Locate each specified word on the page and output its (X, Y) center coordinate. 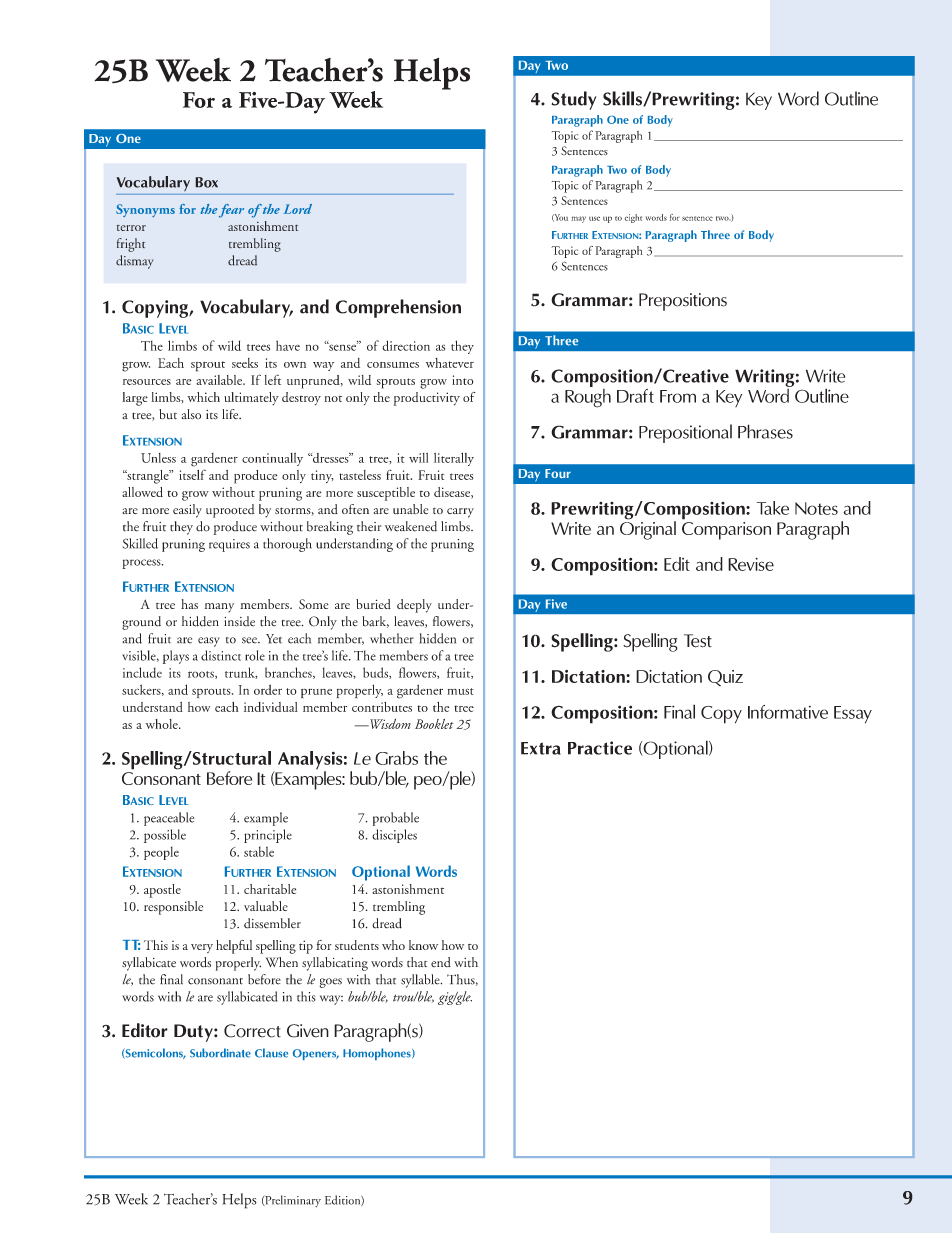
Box (206, 182)
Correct (252, 1031)
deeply (414, 606)
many (219, 608)
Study (573, 100)
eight (633, 218)
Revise (751, 564)
